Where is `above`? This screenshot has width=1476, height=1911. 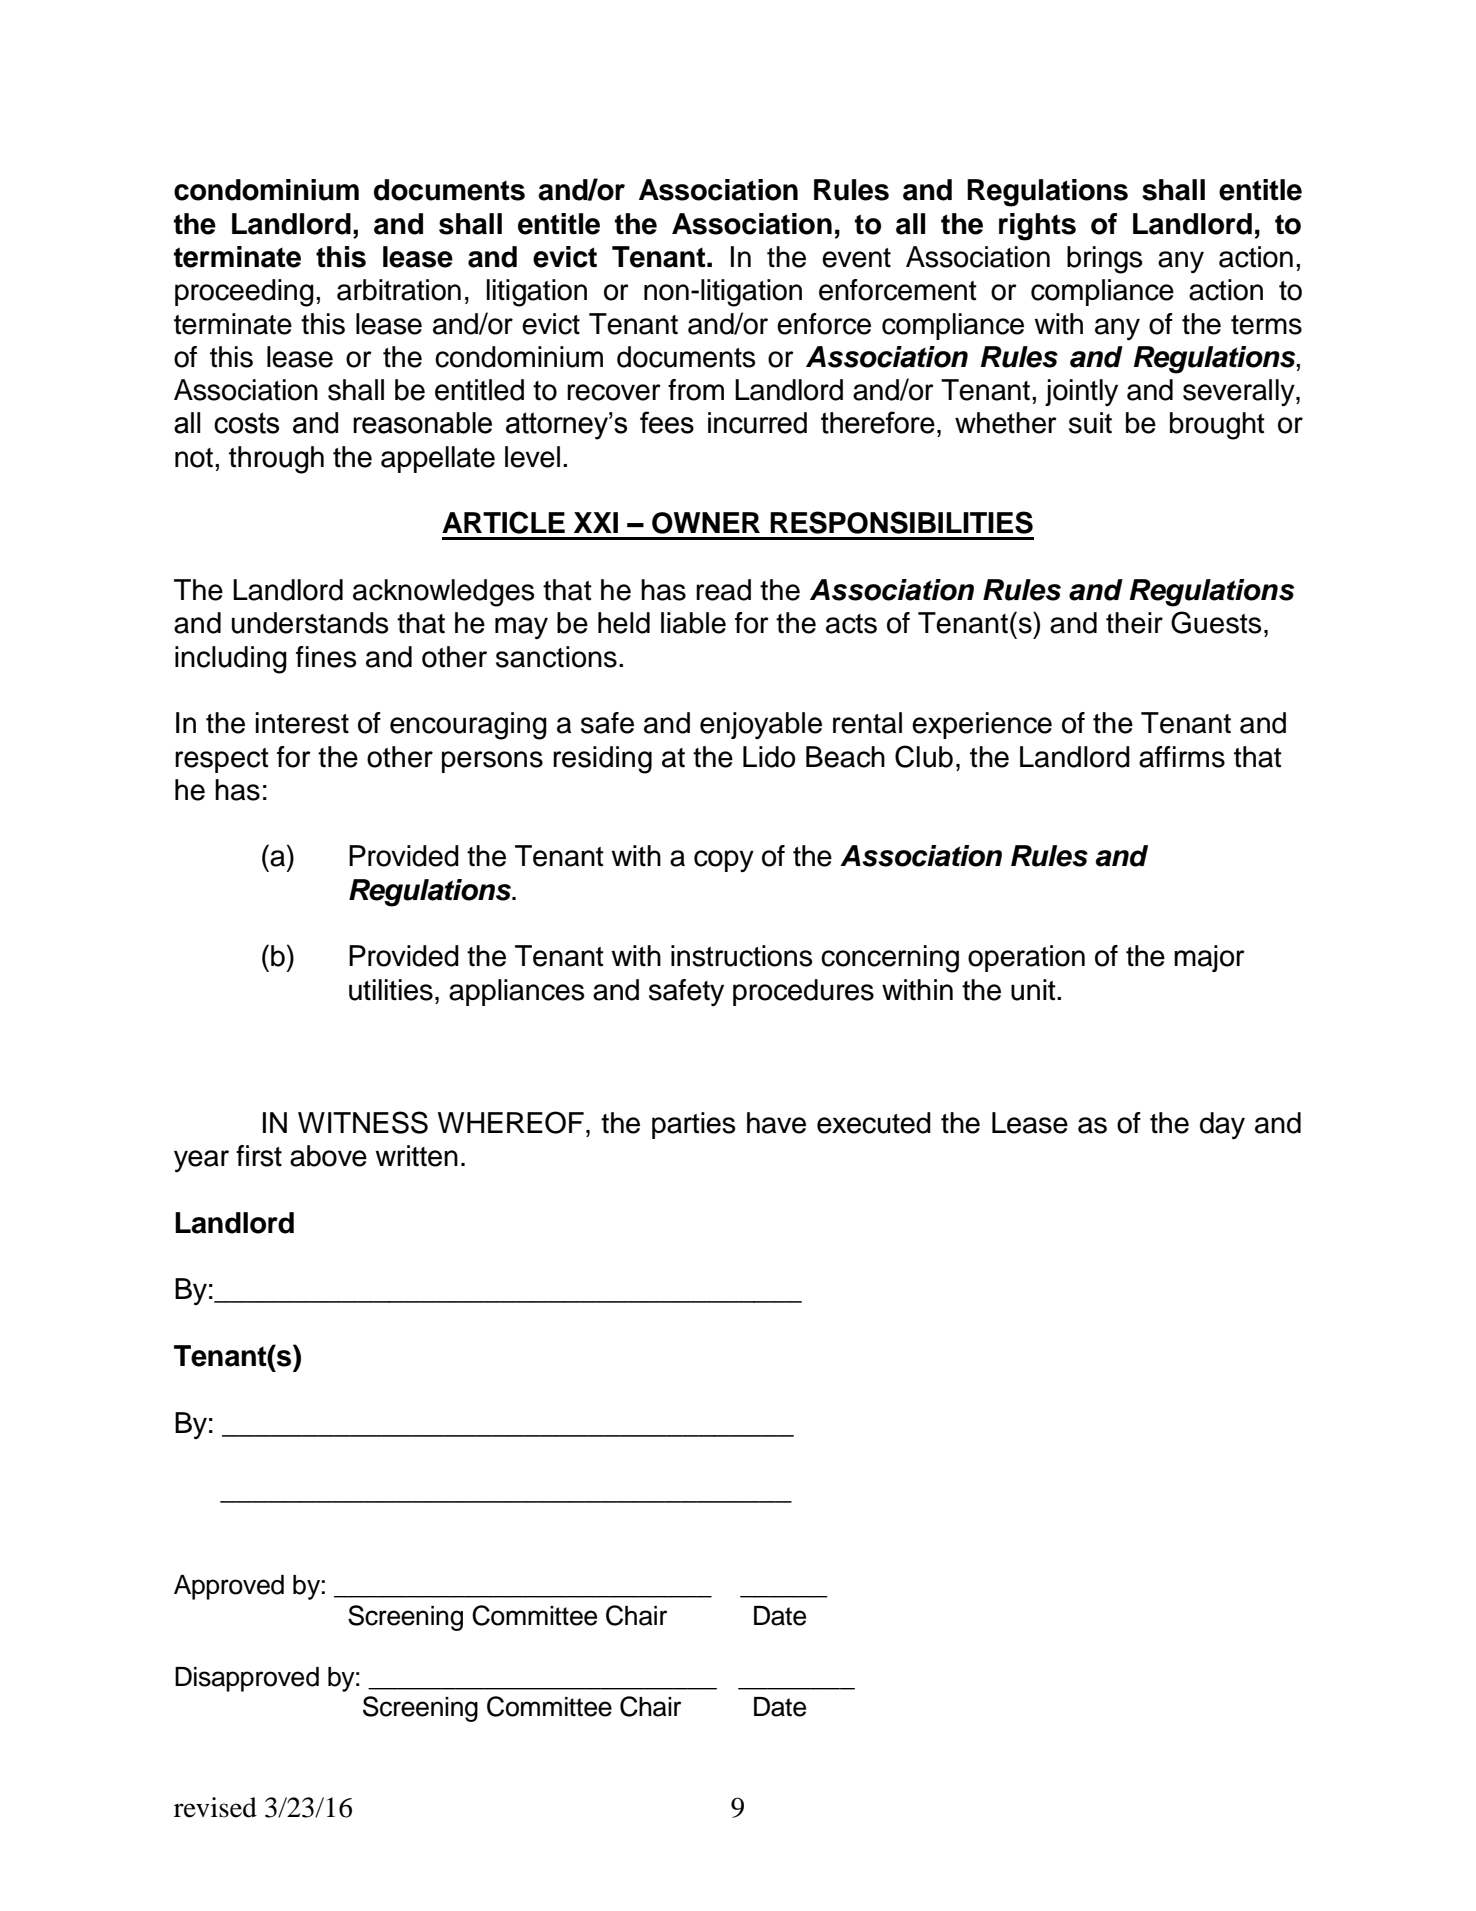 above is located at coordinates (328, 1156).
